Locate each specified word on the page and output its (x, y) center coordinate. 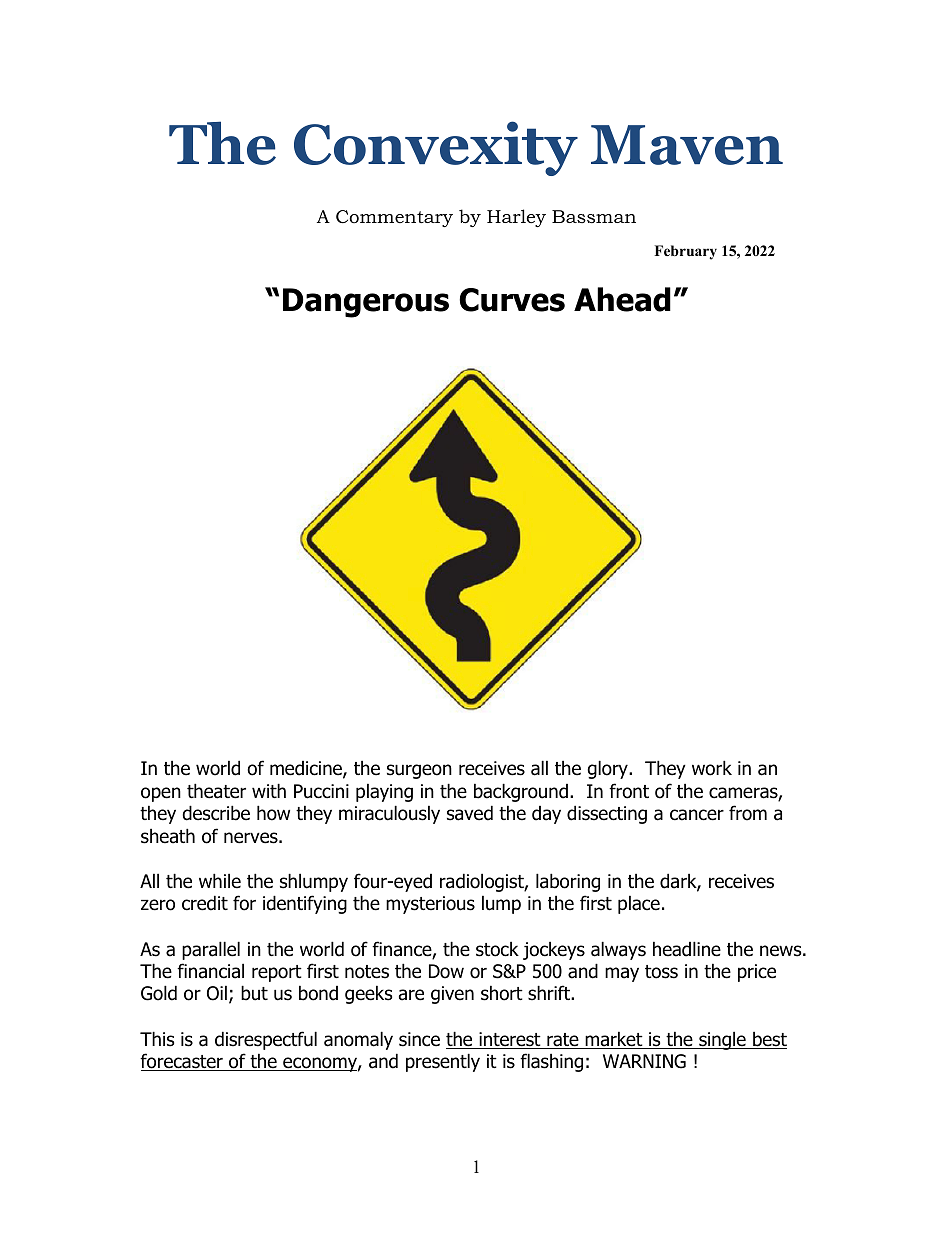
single (722, 1040)
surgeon (419, 771)
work (712, 768)
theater (216, 791)
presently (443, 1062)
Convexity (436, 148)
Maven (687, 145)
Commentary (394, 218)
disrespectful (266, 1040)
